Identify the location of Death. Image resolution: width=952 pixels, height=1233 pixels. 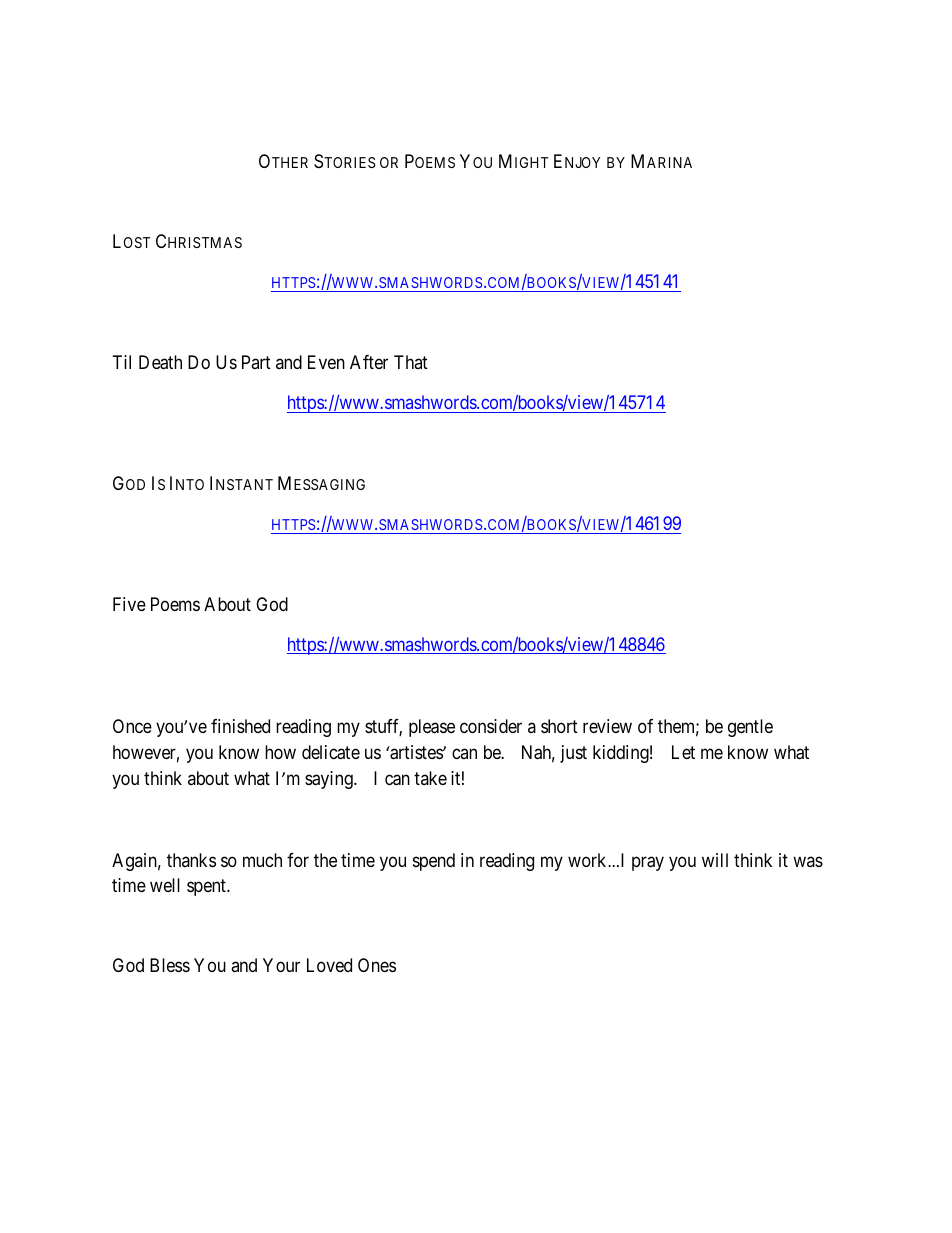
(160, 362).
